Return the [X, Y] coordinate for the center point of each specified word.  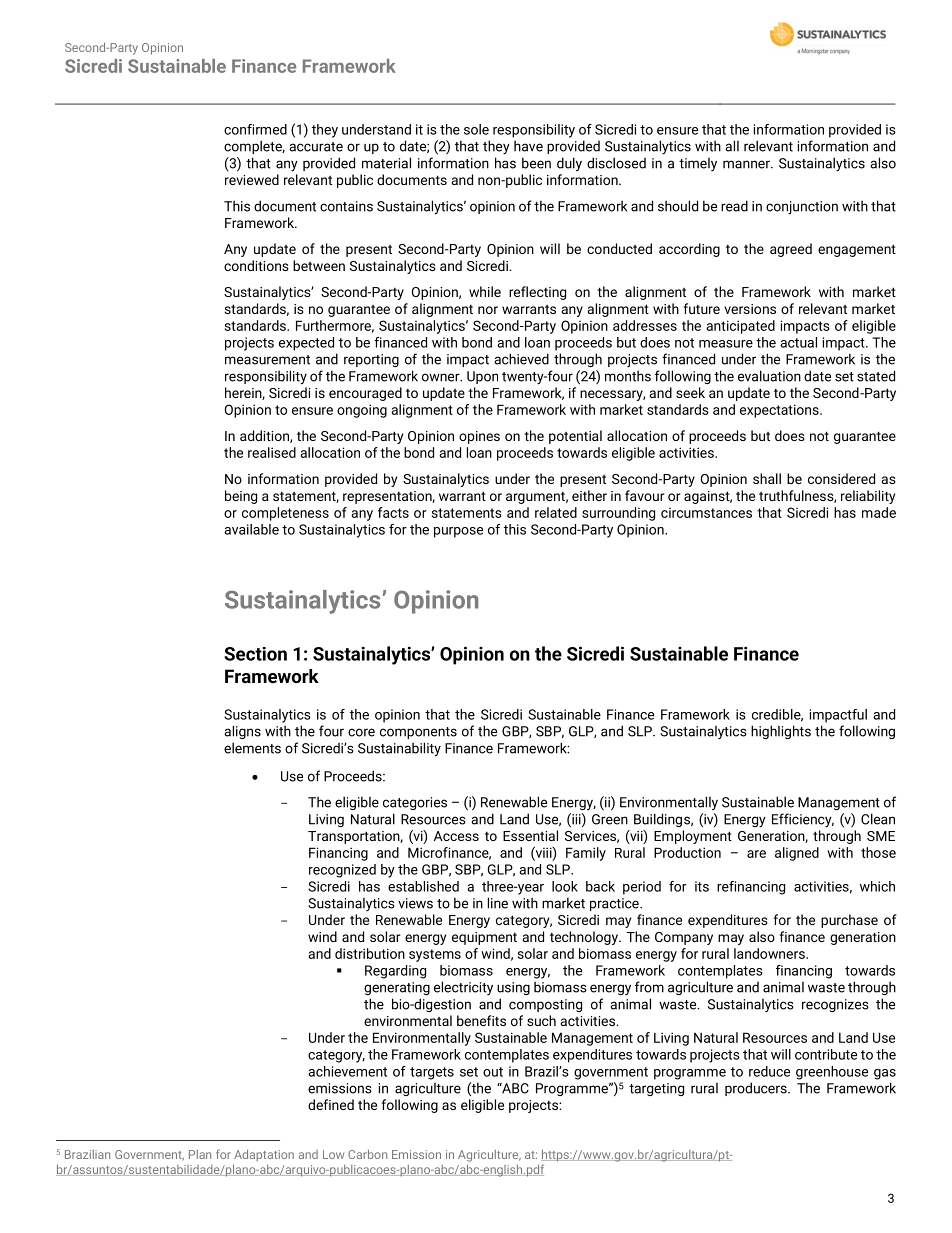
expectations [780, 411]
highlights [781, 732]
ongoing [362, 411]
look [565, 886]
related [556, 512]
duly [569, 164]
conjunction [802, 208]
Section [255, 654]
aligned [797, 854]
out [493, 1072]
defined [331, 1104]
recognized [342, 871]
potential [575, 437]
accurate [316, 147]
